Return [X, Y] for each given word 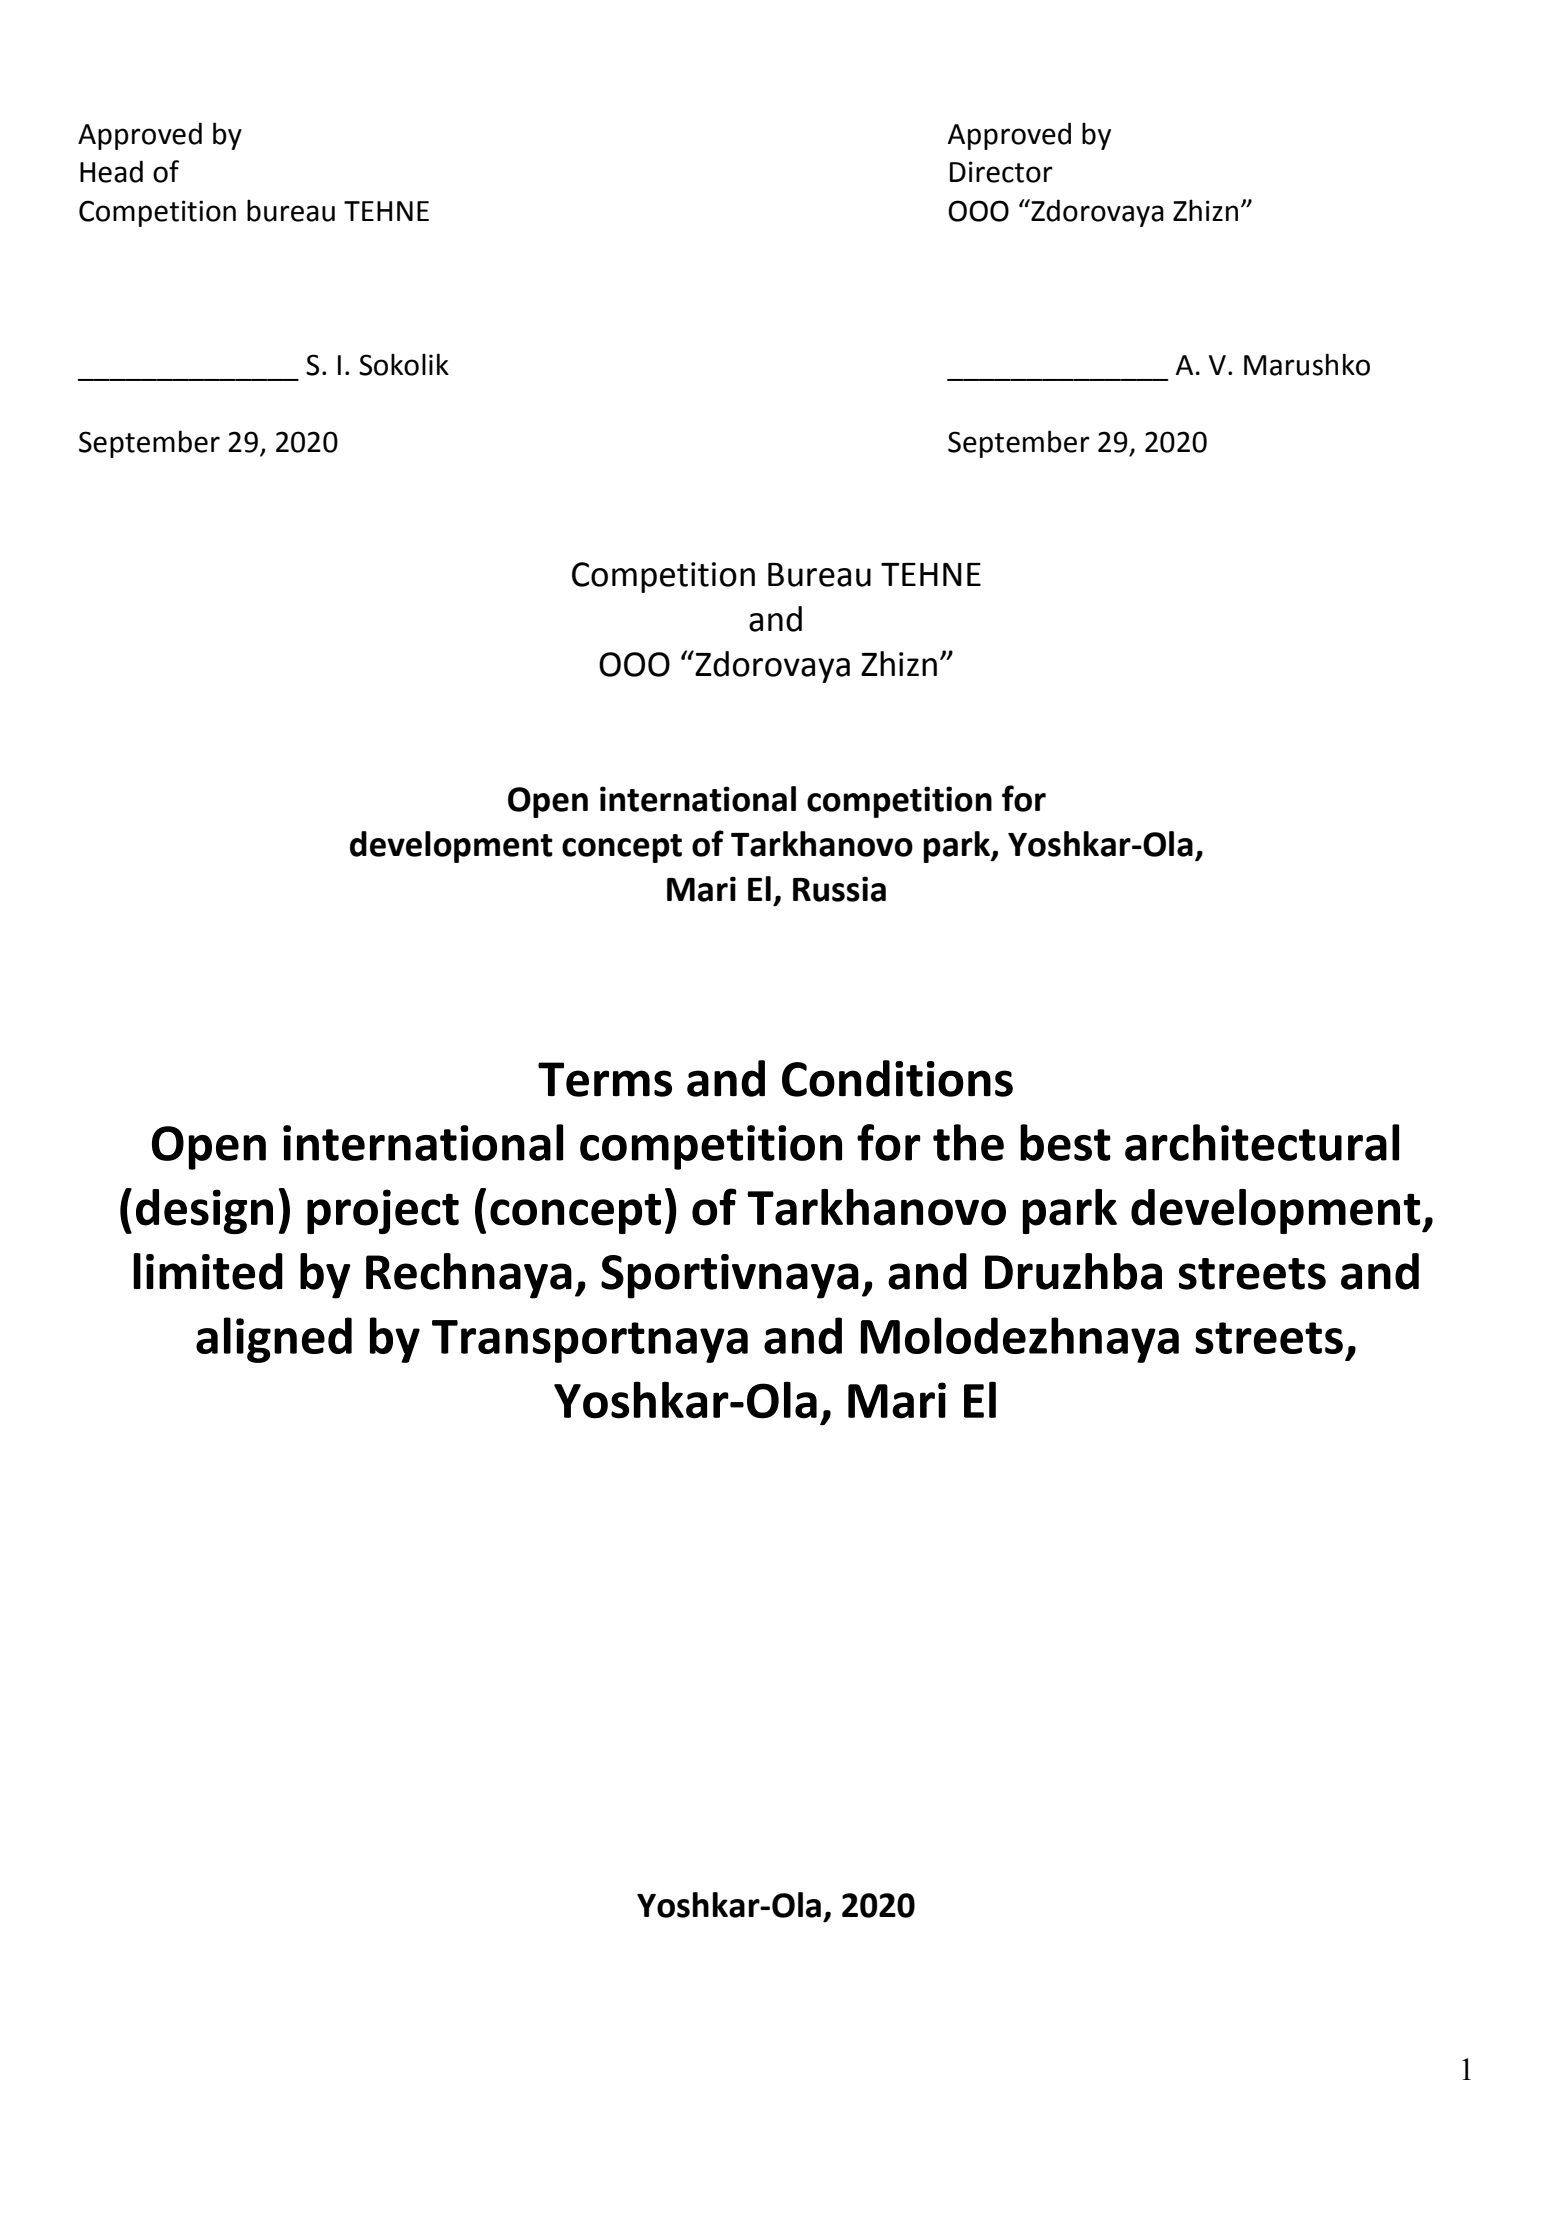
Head [111, 171]
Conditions [897, 1078]
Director [1001, 172]
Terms [605, 1079]
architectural [1262, 1142]
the [968, 1142]
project [383, 1211]
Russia [839, 889]
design [204, 1211]
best [1065, 1142]
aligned [274, 1340]
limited [208, 1271]
